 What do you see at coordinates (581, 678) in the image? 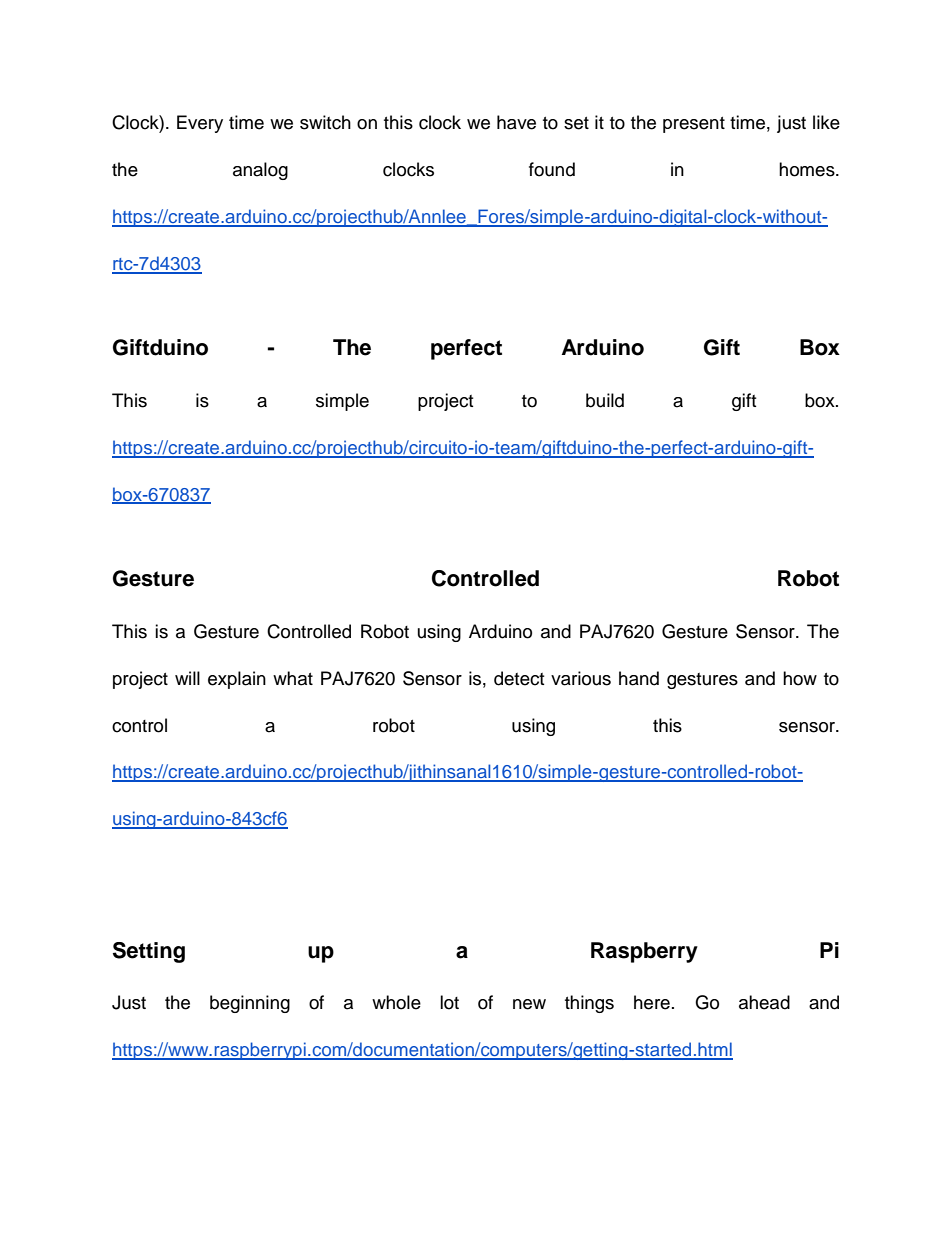
I see `various` at bounding box center [581, 678].
